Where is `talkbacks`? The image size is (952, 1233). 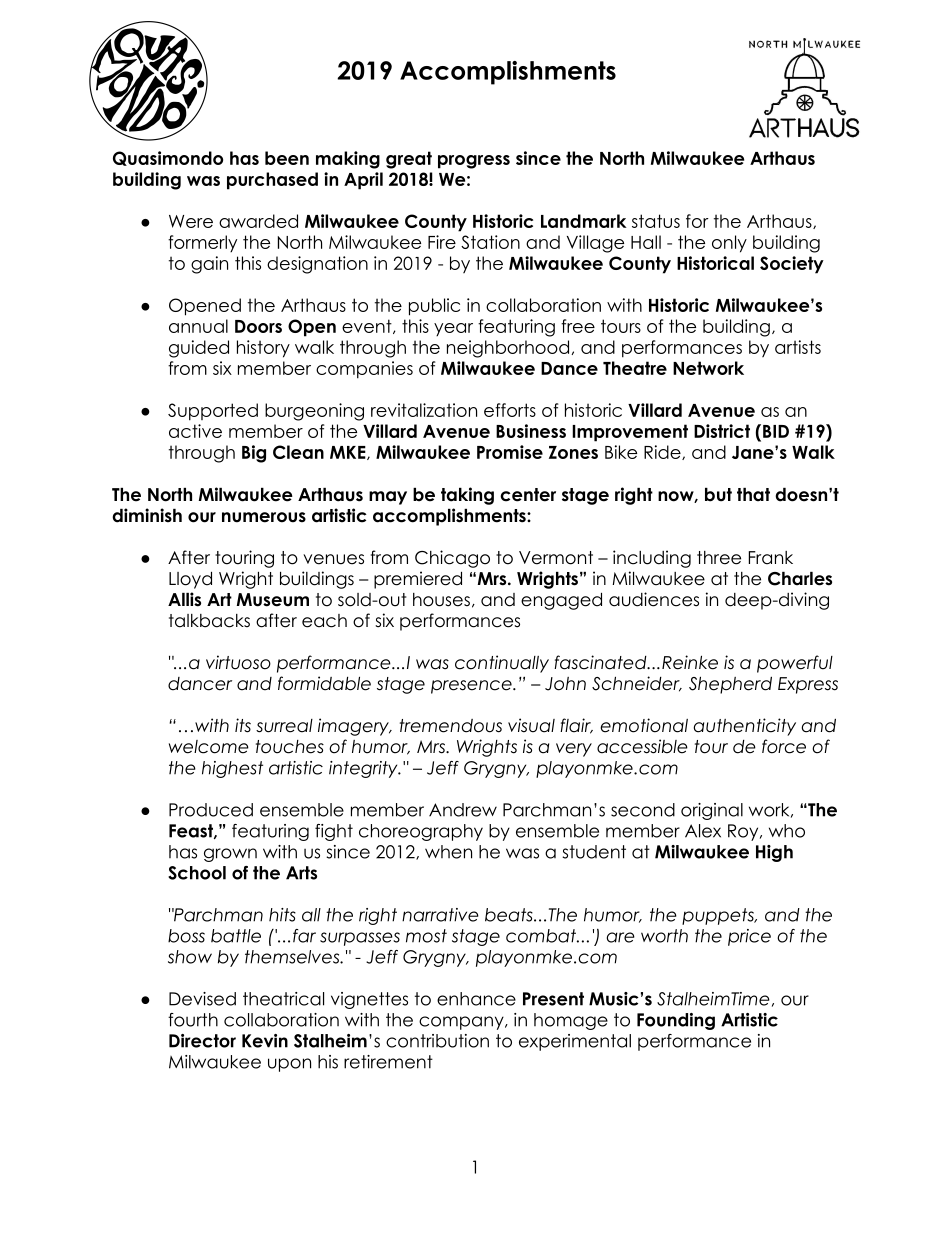 talkbacks is located at coordinates (209, 621).
